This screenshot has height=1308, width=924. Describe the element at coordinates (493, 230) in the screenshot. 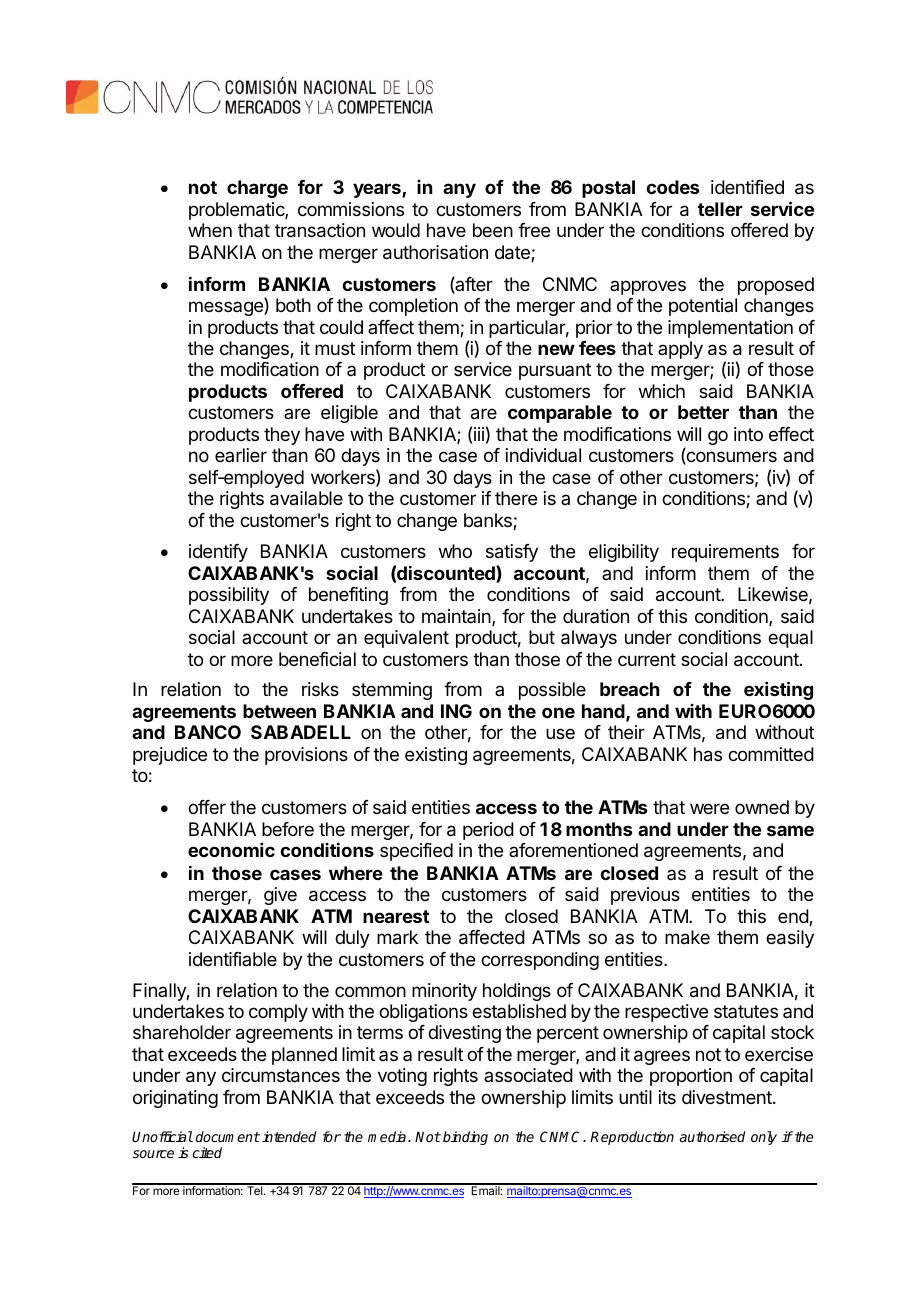

I see `been` at that location.
